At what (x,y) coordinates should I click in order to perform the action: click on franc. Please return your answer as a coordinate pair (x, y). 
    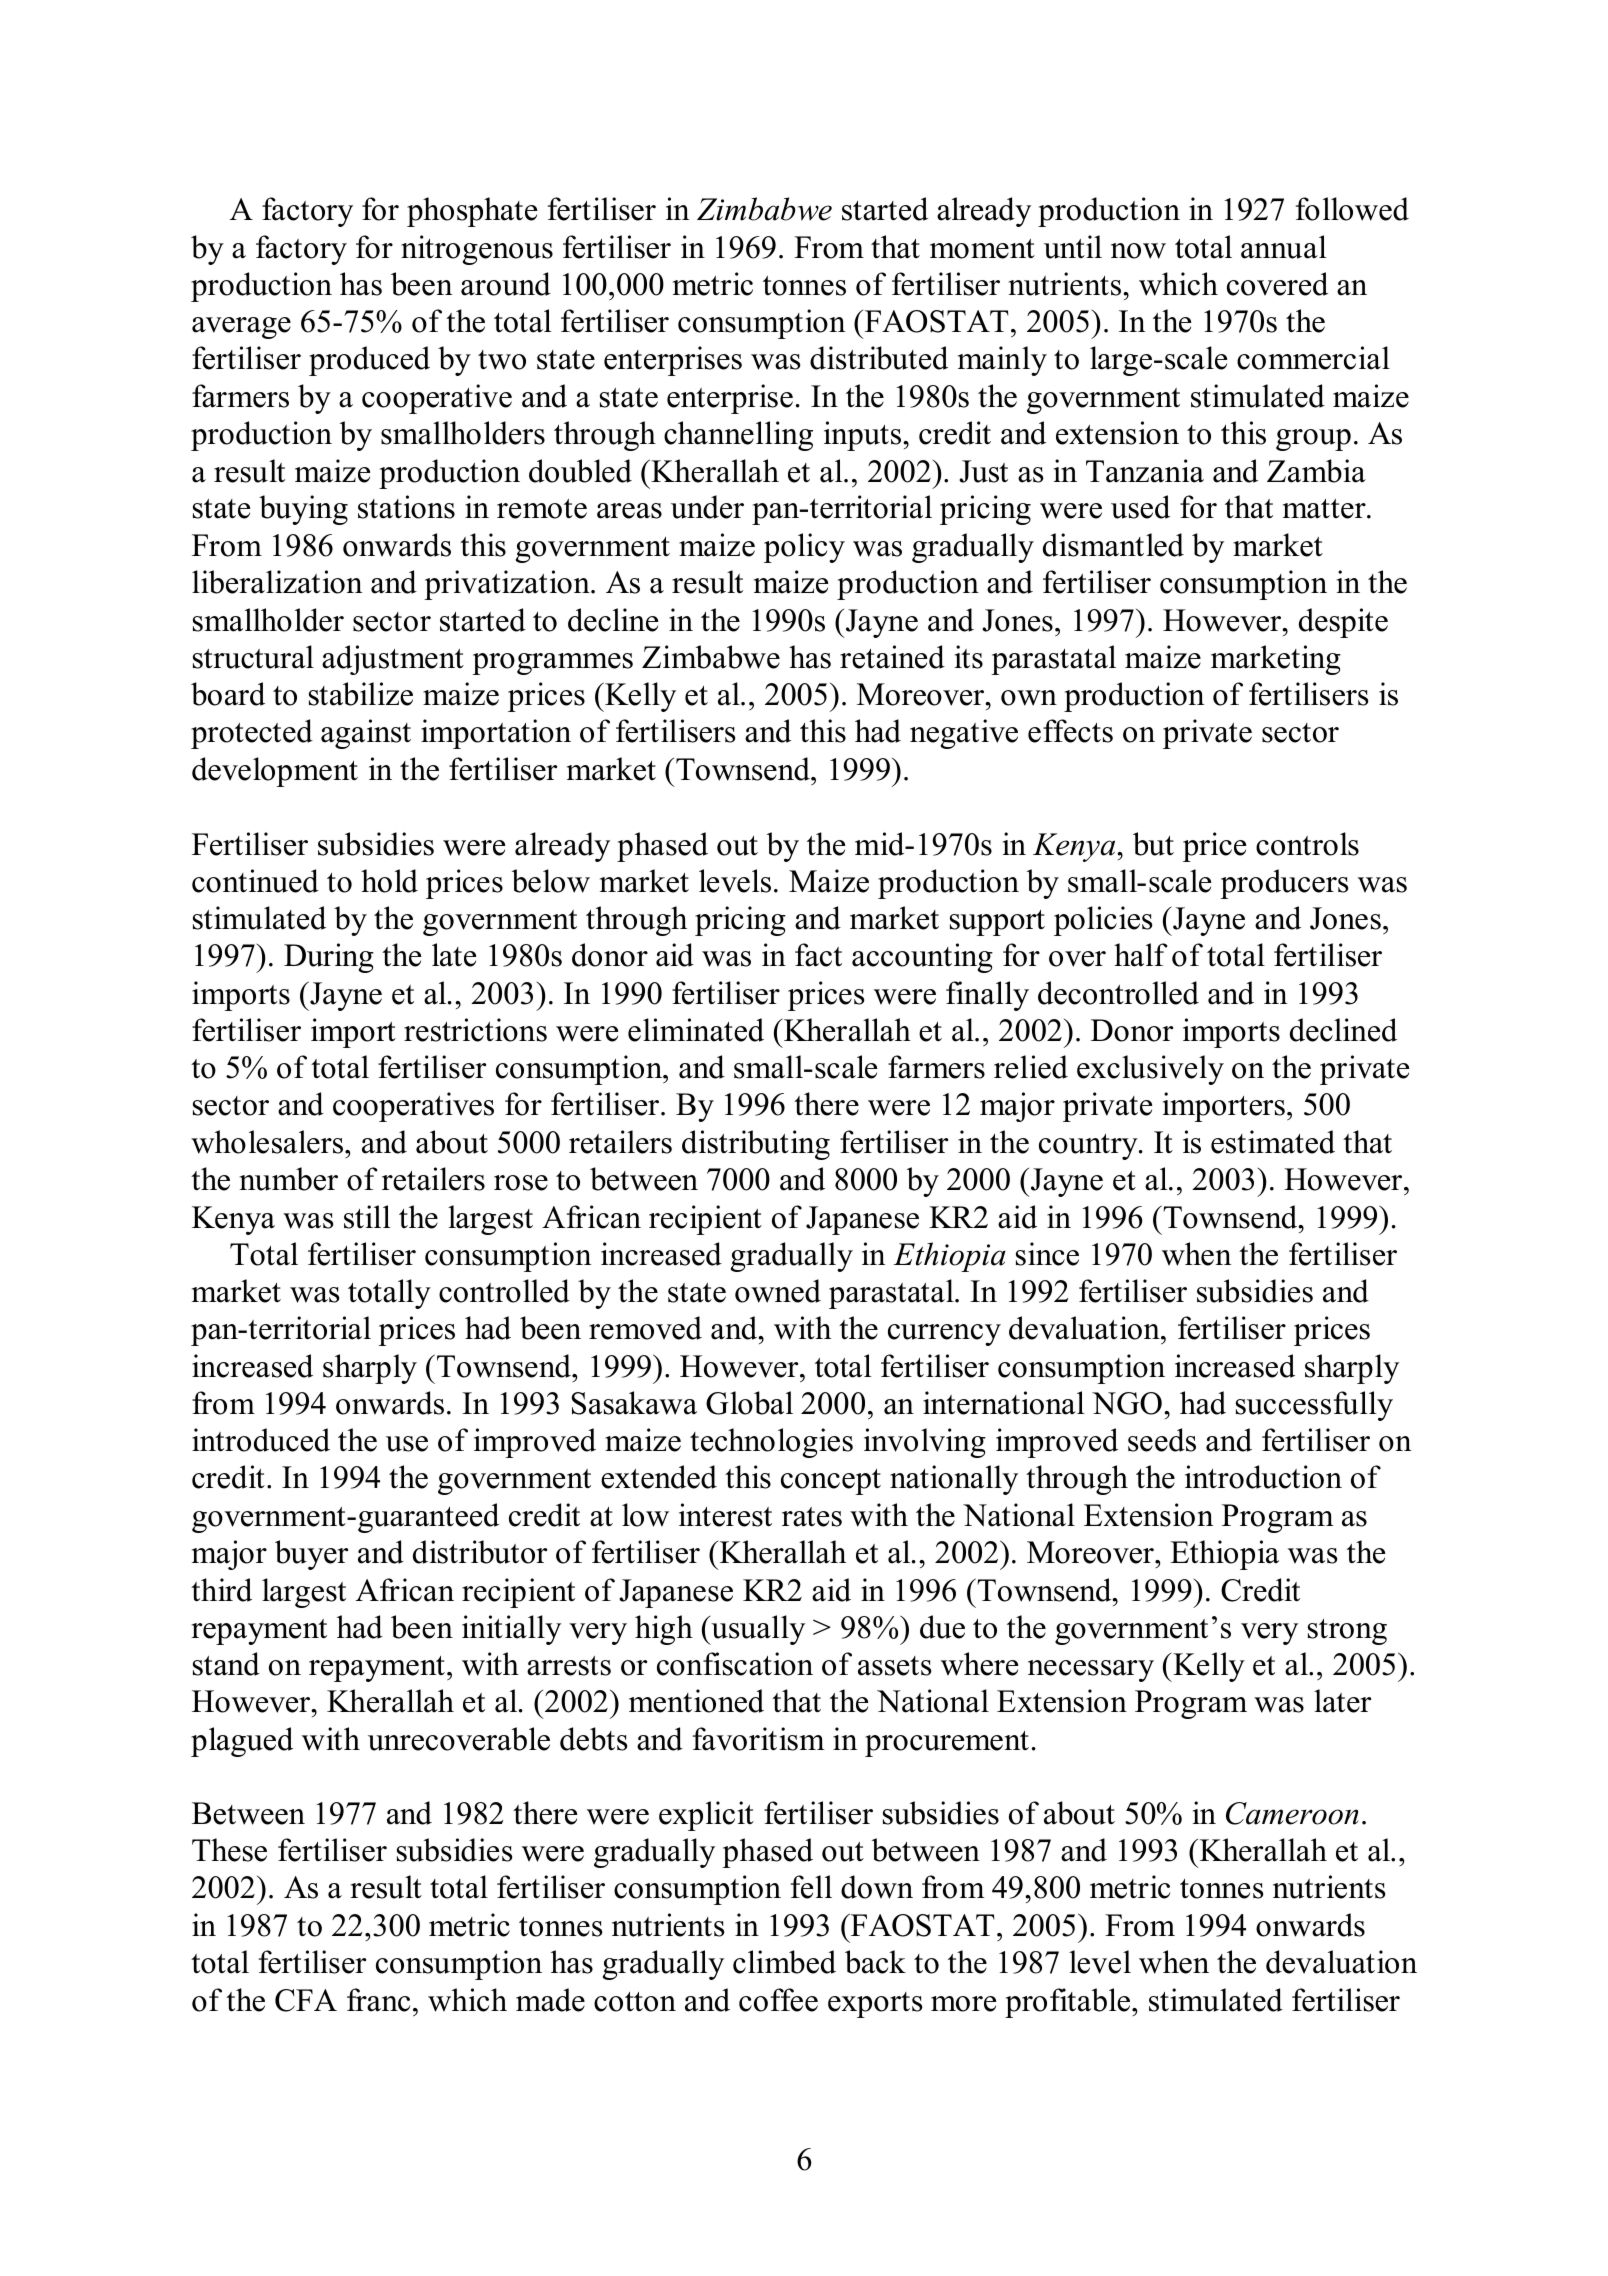
    Looking at the image, I should click on (378, 2000).
